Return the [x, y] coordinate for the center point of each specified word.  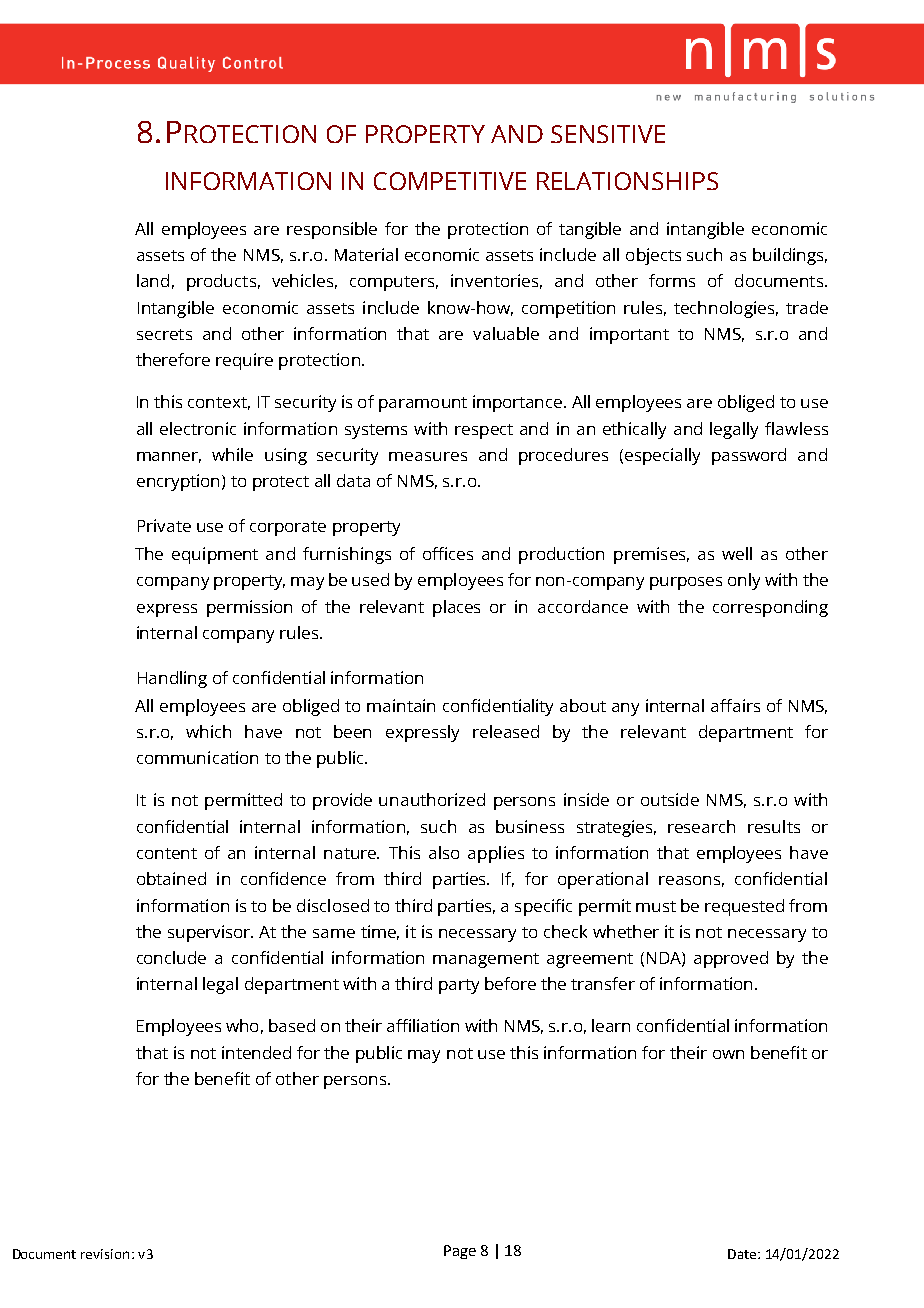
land [153, 280]
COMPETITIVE [450, 181]
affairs [735, 705]
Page [460, 1252]
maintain [401, 705]
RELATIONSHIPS [627, 181]
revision [105, 1254]
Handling [172, 679]
